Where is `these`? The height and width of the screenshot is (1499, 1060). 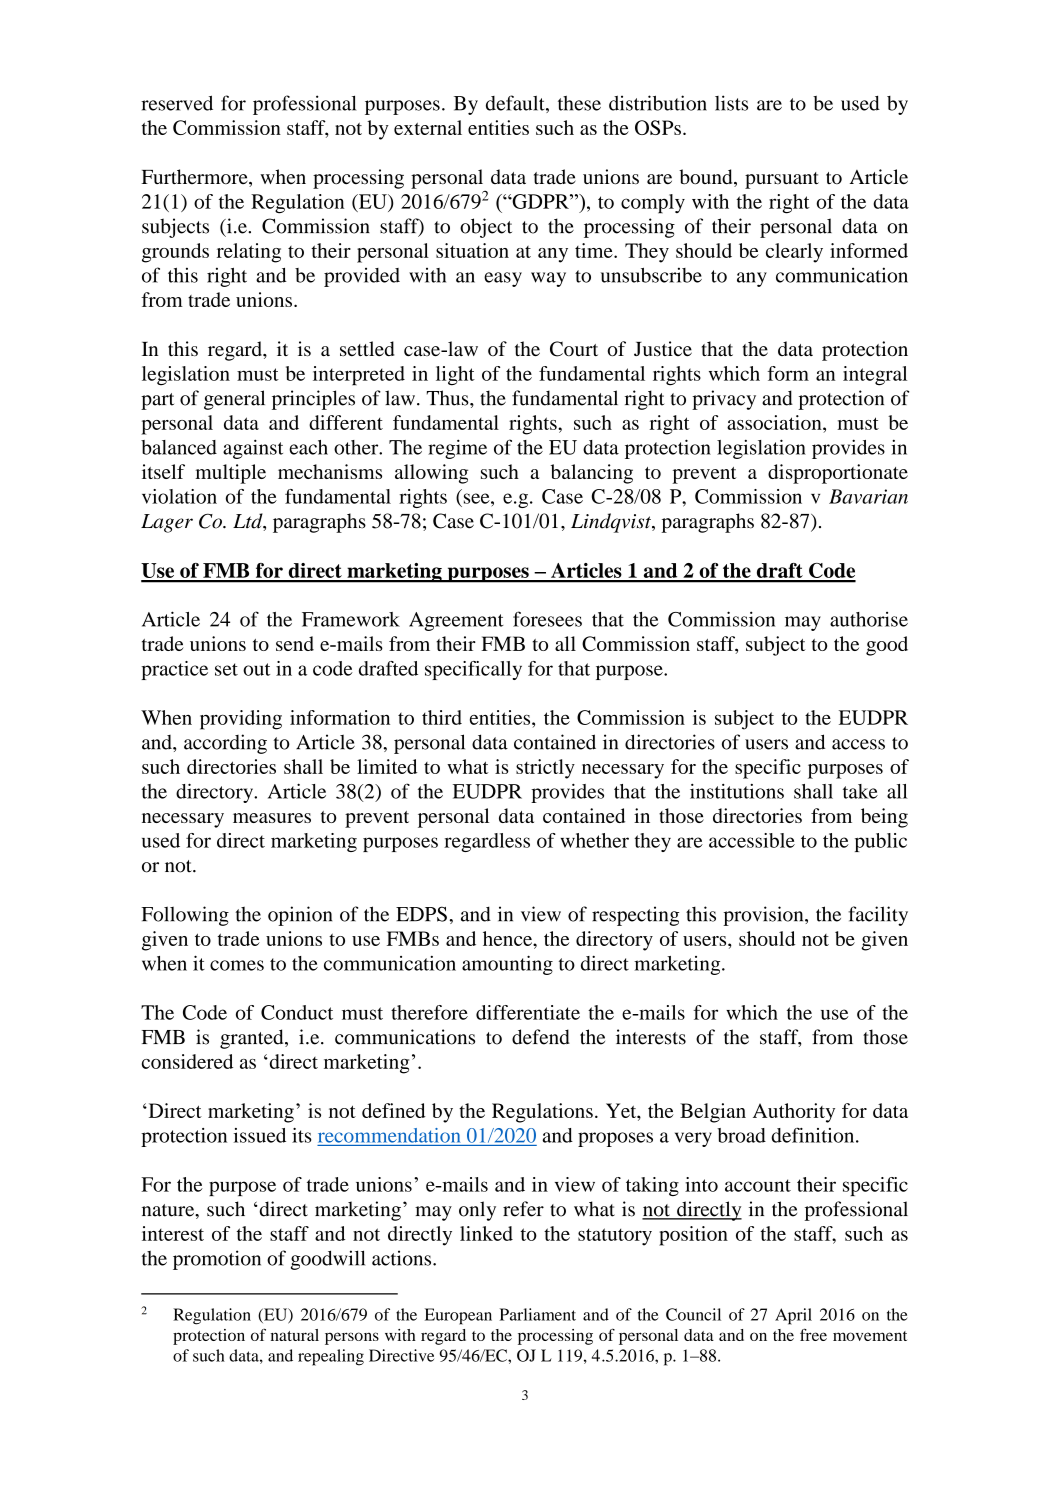 these is located at coordinates (579, 103).
